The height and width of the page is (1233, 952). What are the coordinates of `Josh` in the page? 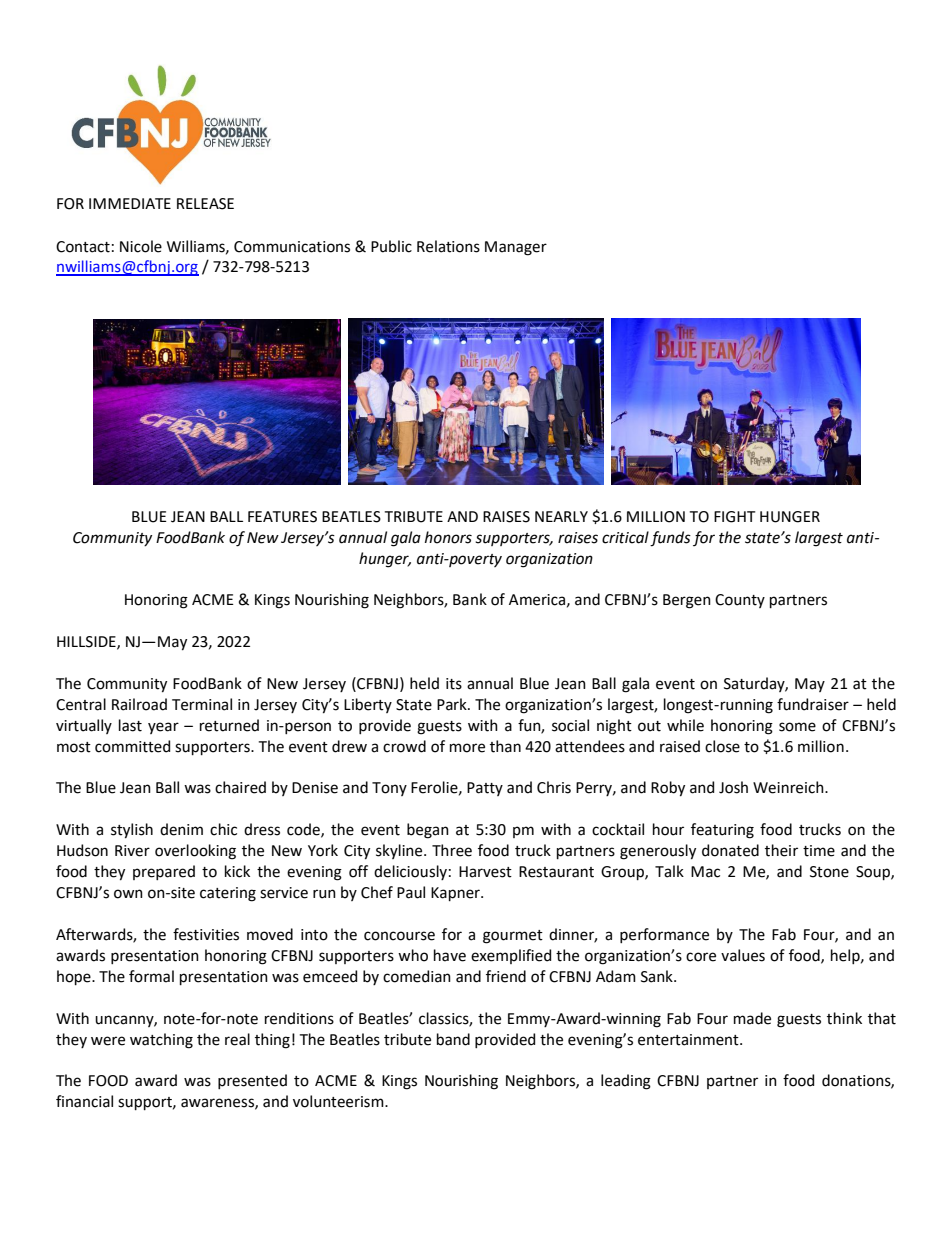 It's located at (733, 787).
